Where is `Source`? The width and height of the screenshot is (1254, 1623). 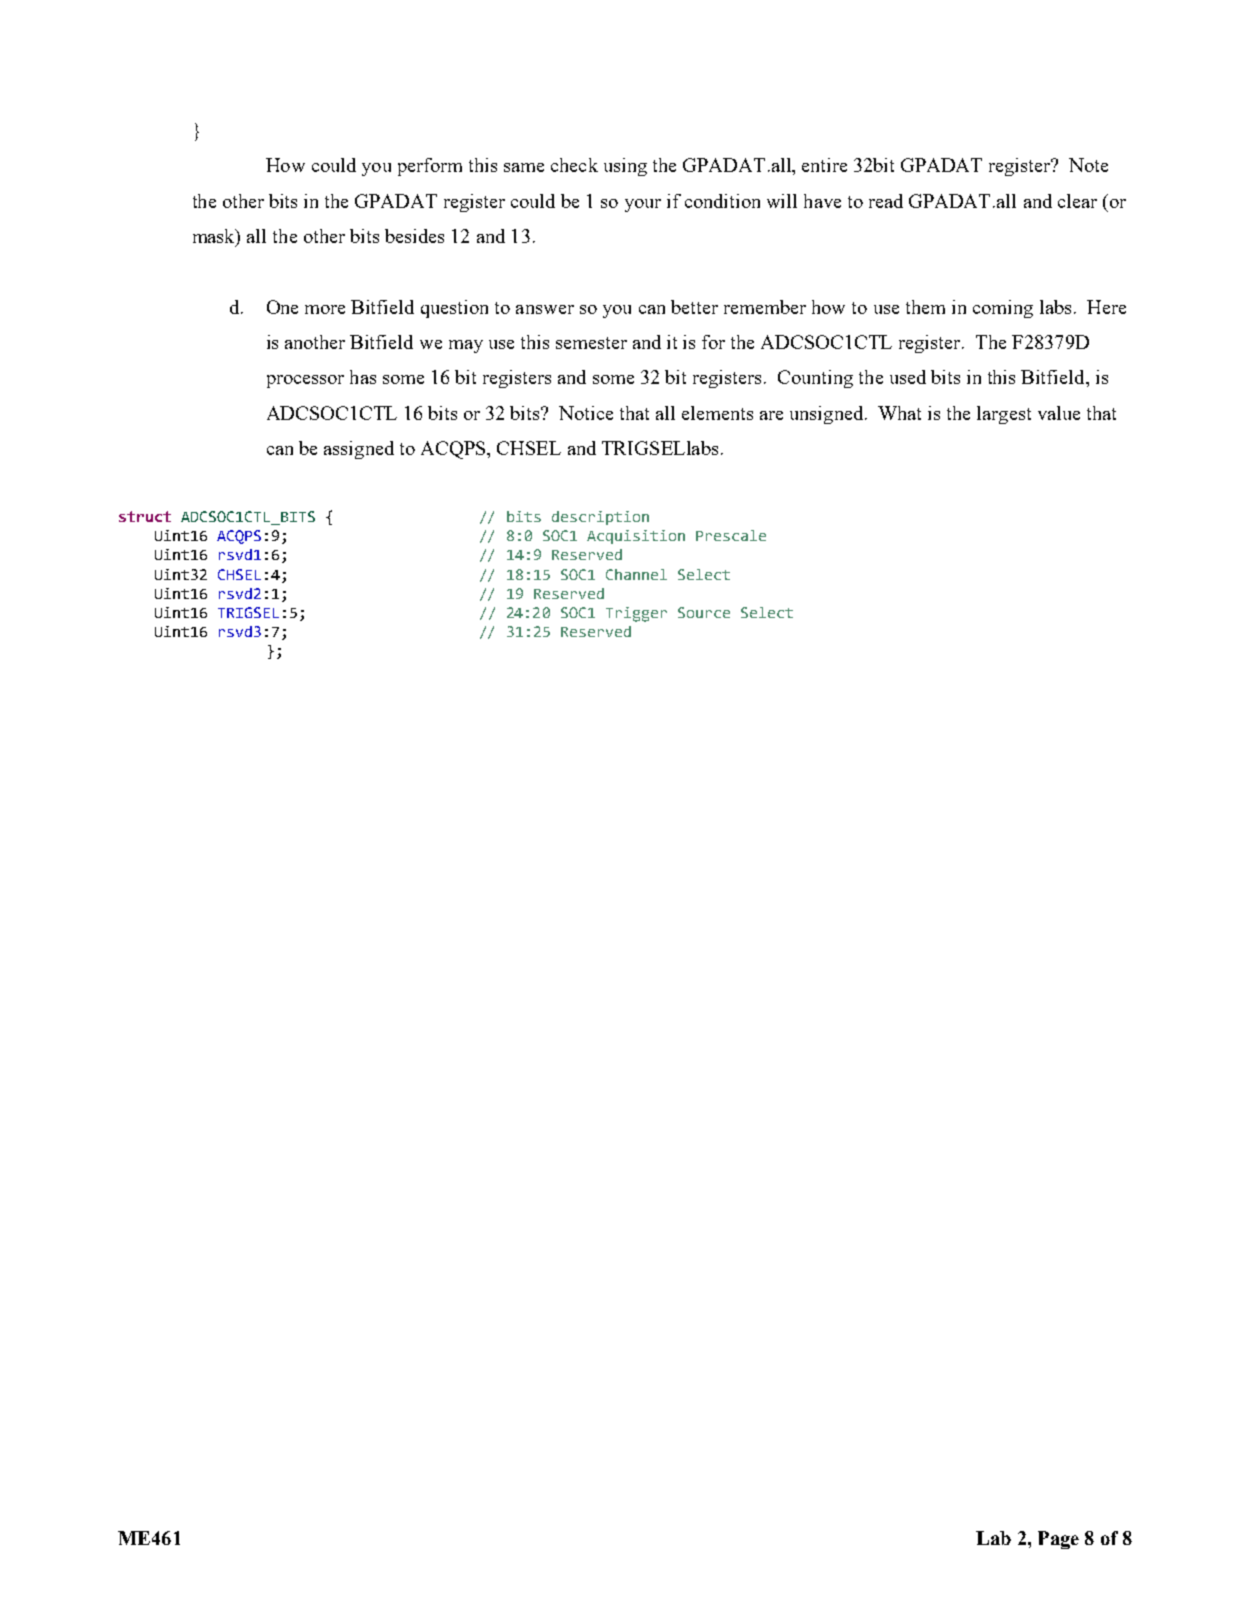
Source is located at coordinates (704, 612).
